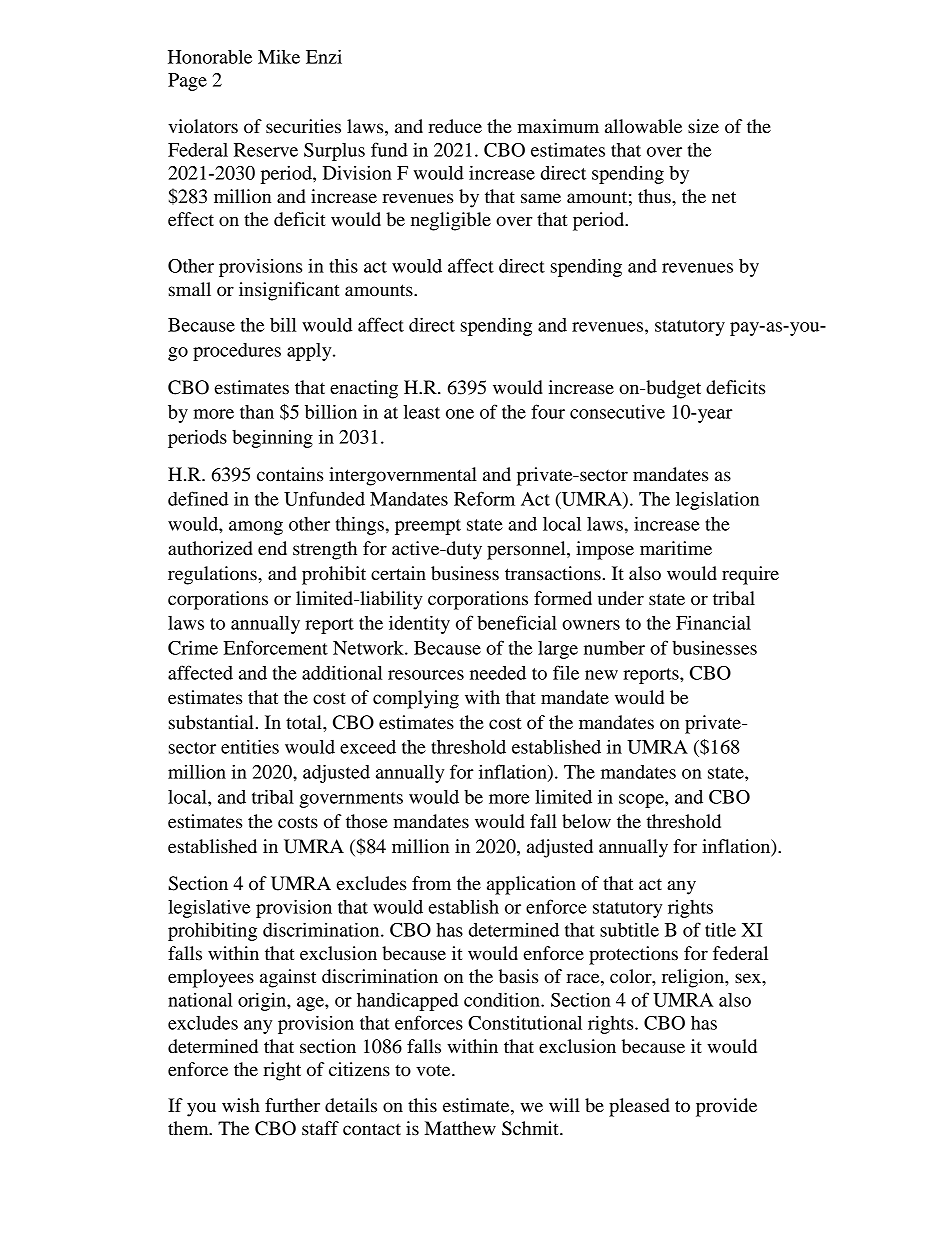 The image size is (952, 1233). What do you see at coordinates (279, 56) in the page?
I see `Mike` at bounding box center [279, 56].
